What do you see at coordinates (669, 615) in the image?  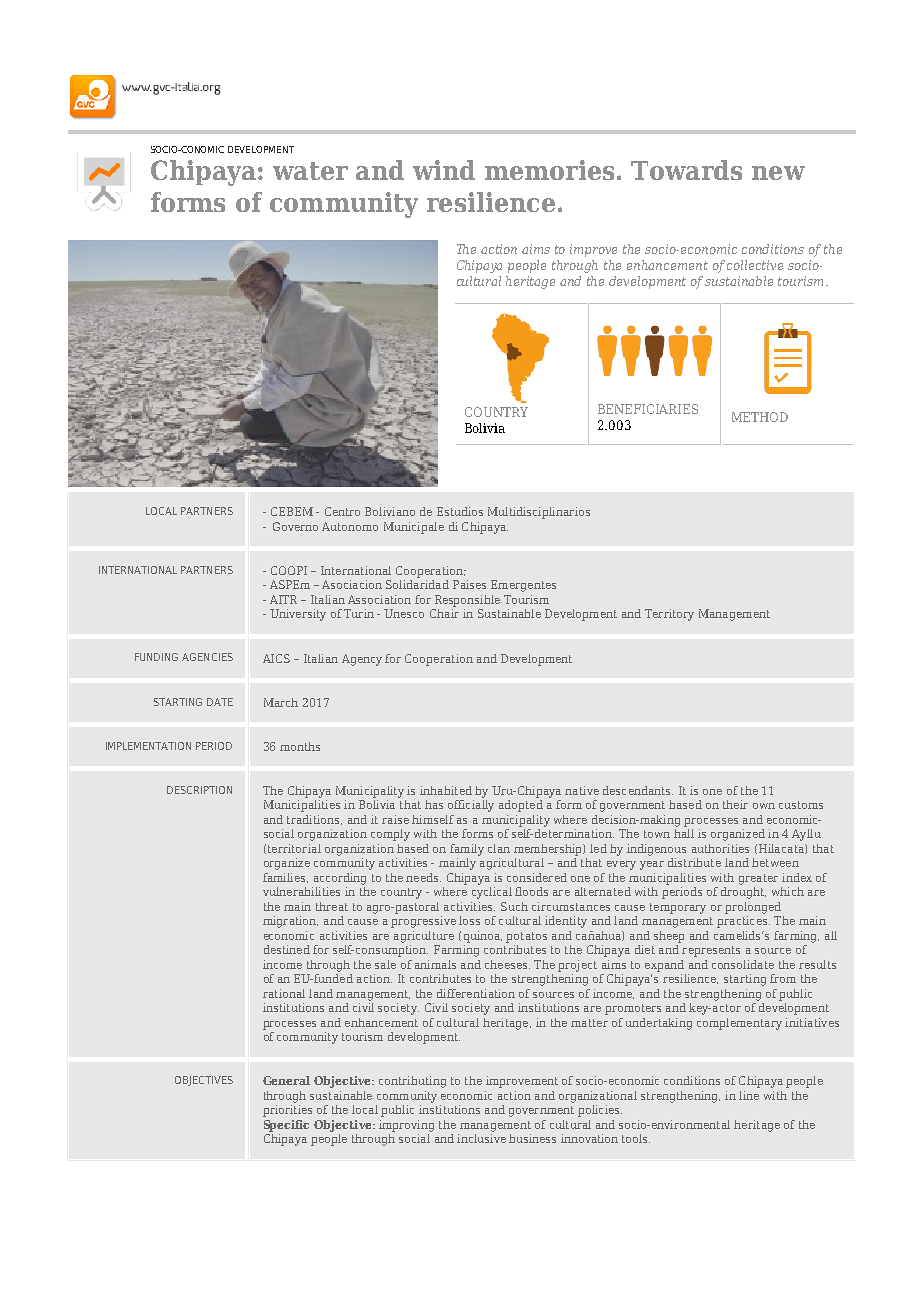 I see `Territory` at bounding box center [669, 615].
